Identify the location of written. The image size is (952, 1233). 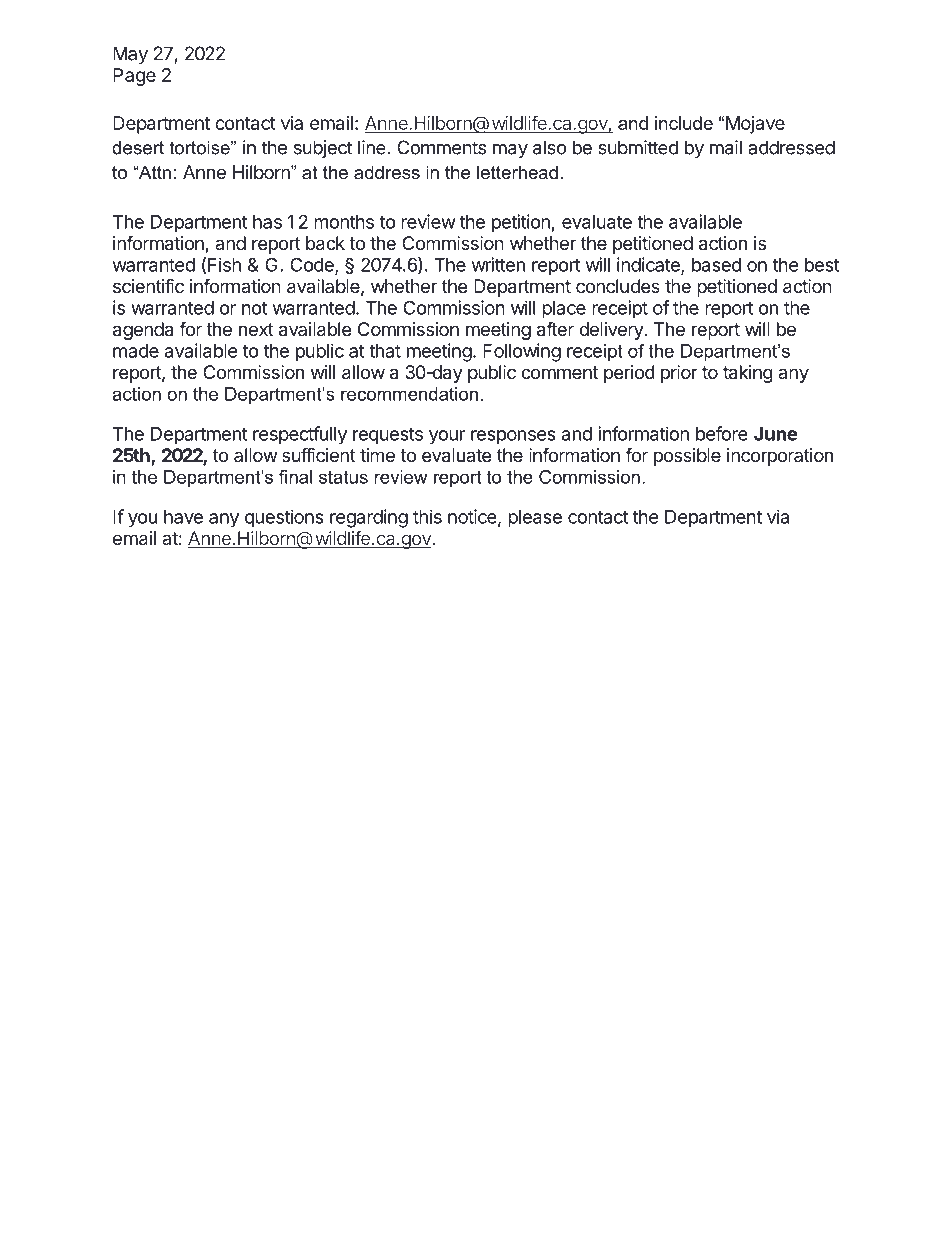
(498, 264).
